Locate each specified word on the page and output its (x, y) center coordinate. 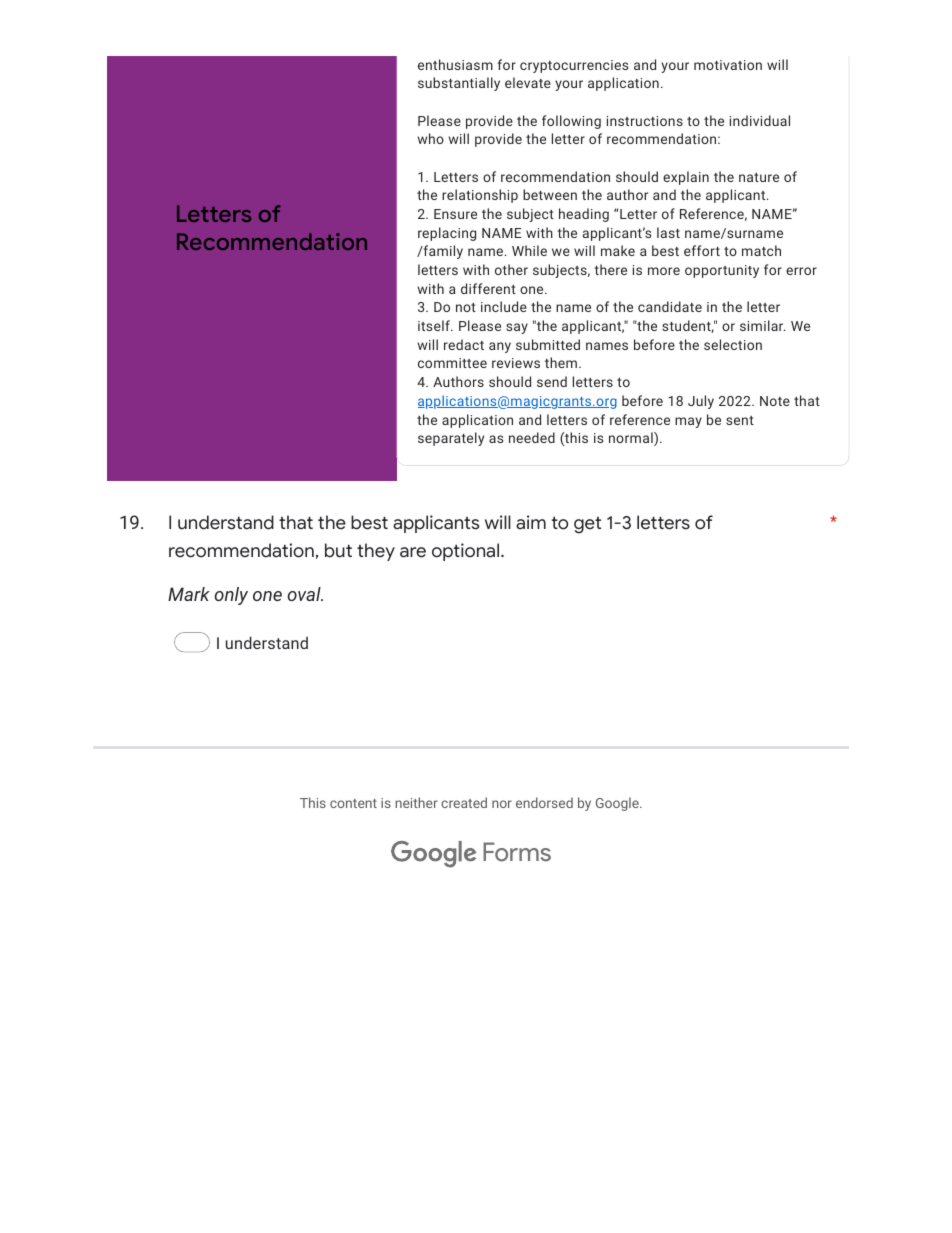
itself (435, 325)
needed (532, 437)
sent (740, 420)
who (431, 138)
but (338, 550)
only (231, 596)
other (511, 269)
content (353, 803)
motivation (728, 65)
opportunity (722, 271)
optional (465, 552)
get (587, 525)
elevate (528, 82)
